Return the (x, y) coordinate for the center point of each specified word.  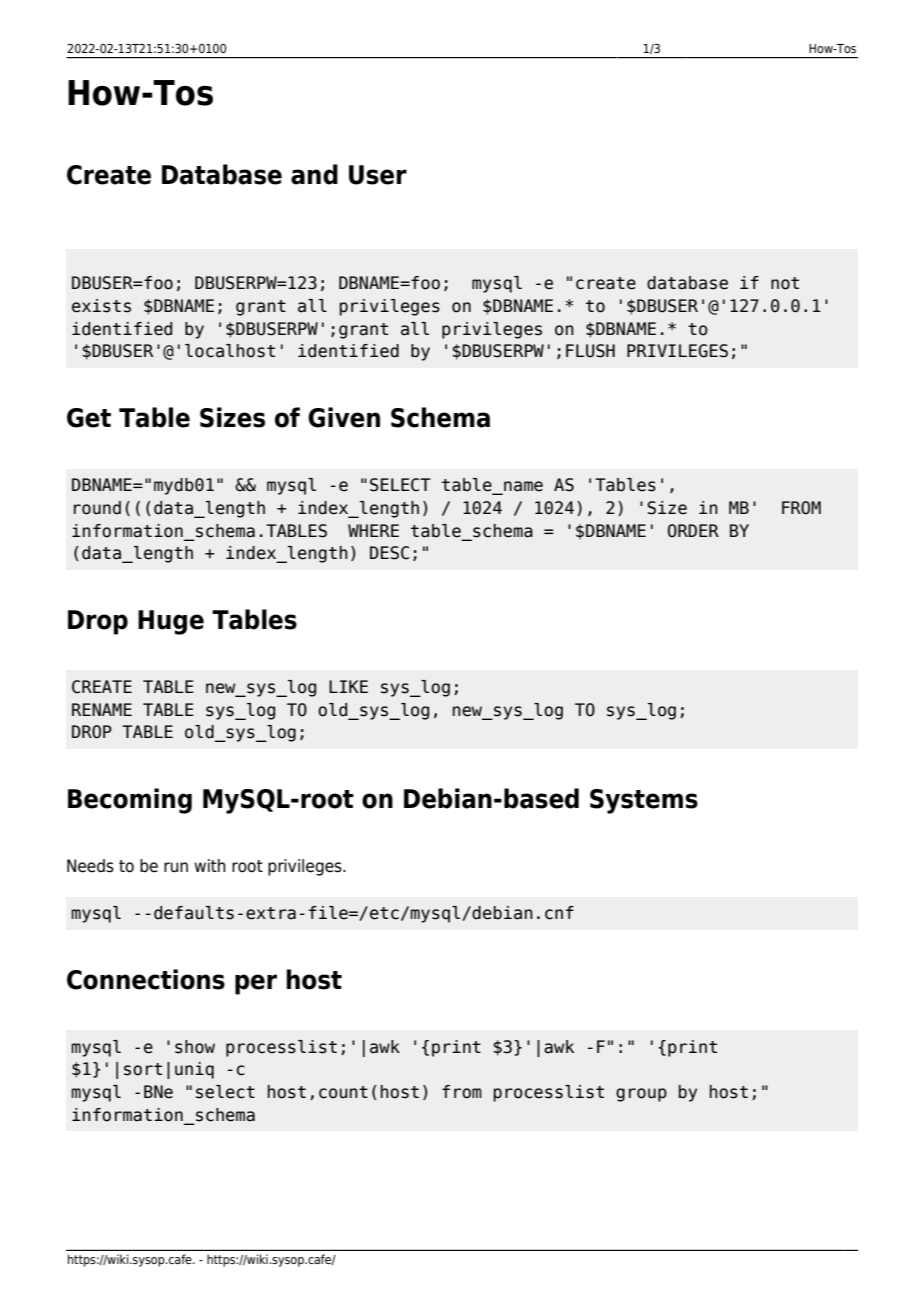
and (314, 174)
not (785, 283)
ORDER (693, 531)
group (641, 1095)
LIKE (348, 686)
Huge (171, 622)
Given (344, 417)
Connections (146, 979)
